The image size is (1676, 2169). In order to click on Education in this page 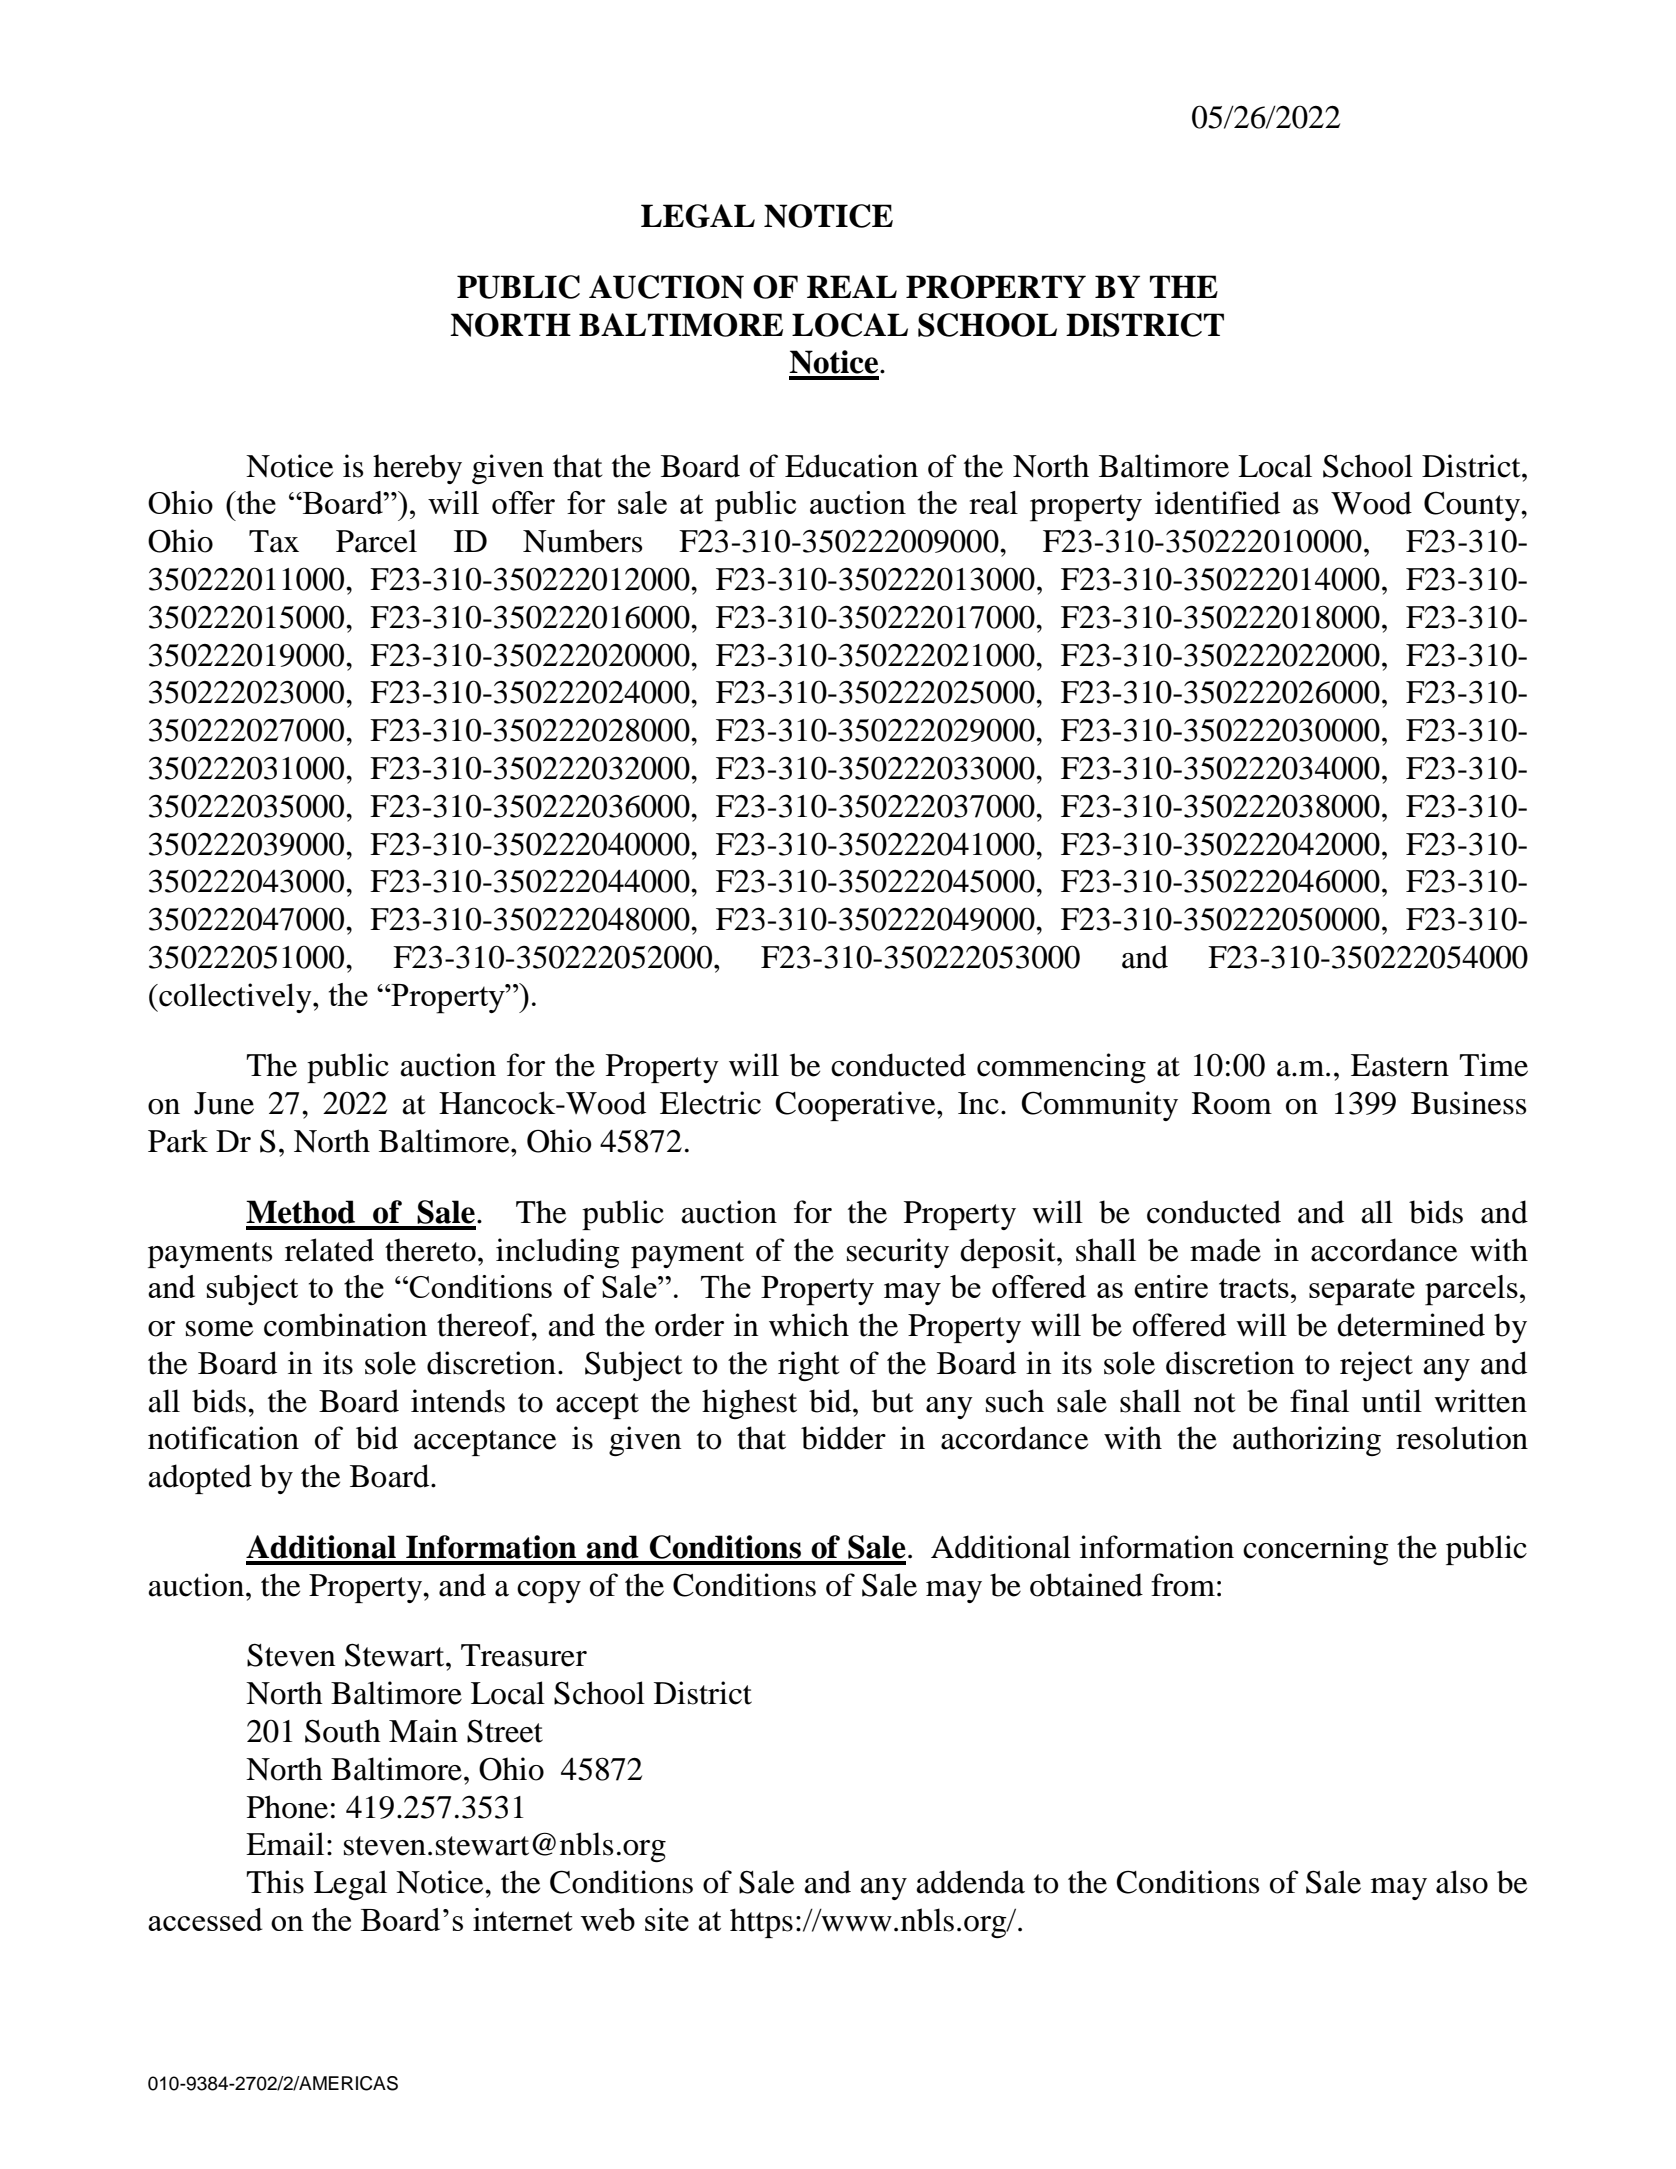, I will do `click(851, 466)`.
